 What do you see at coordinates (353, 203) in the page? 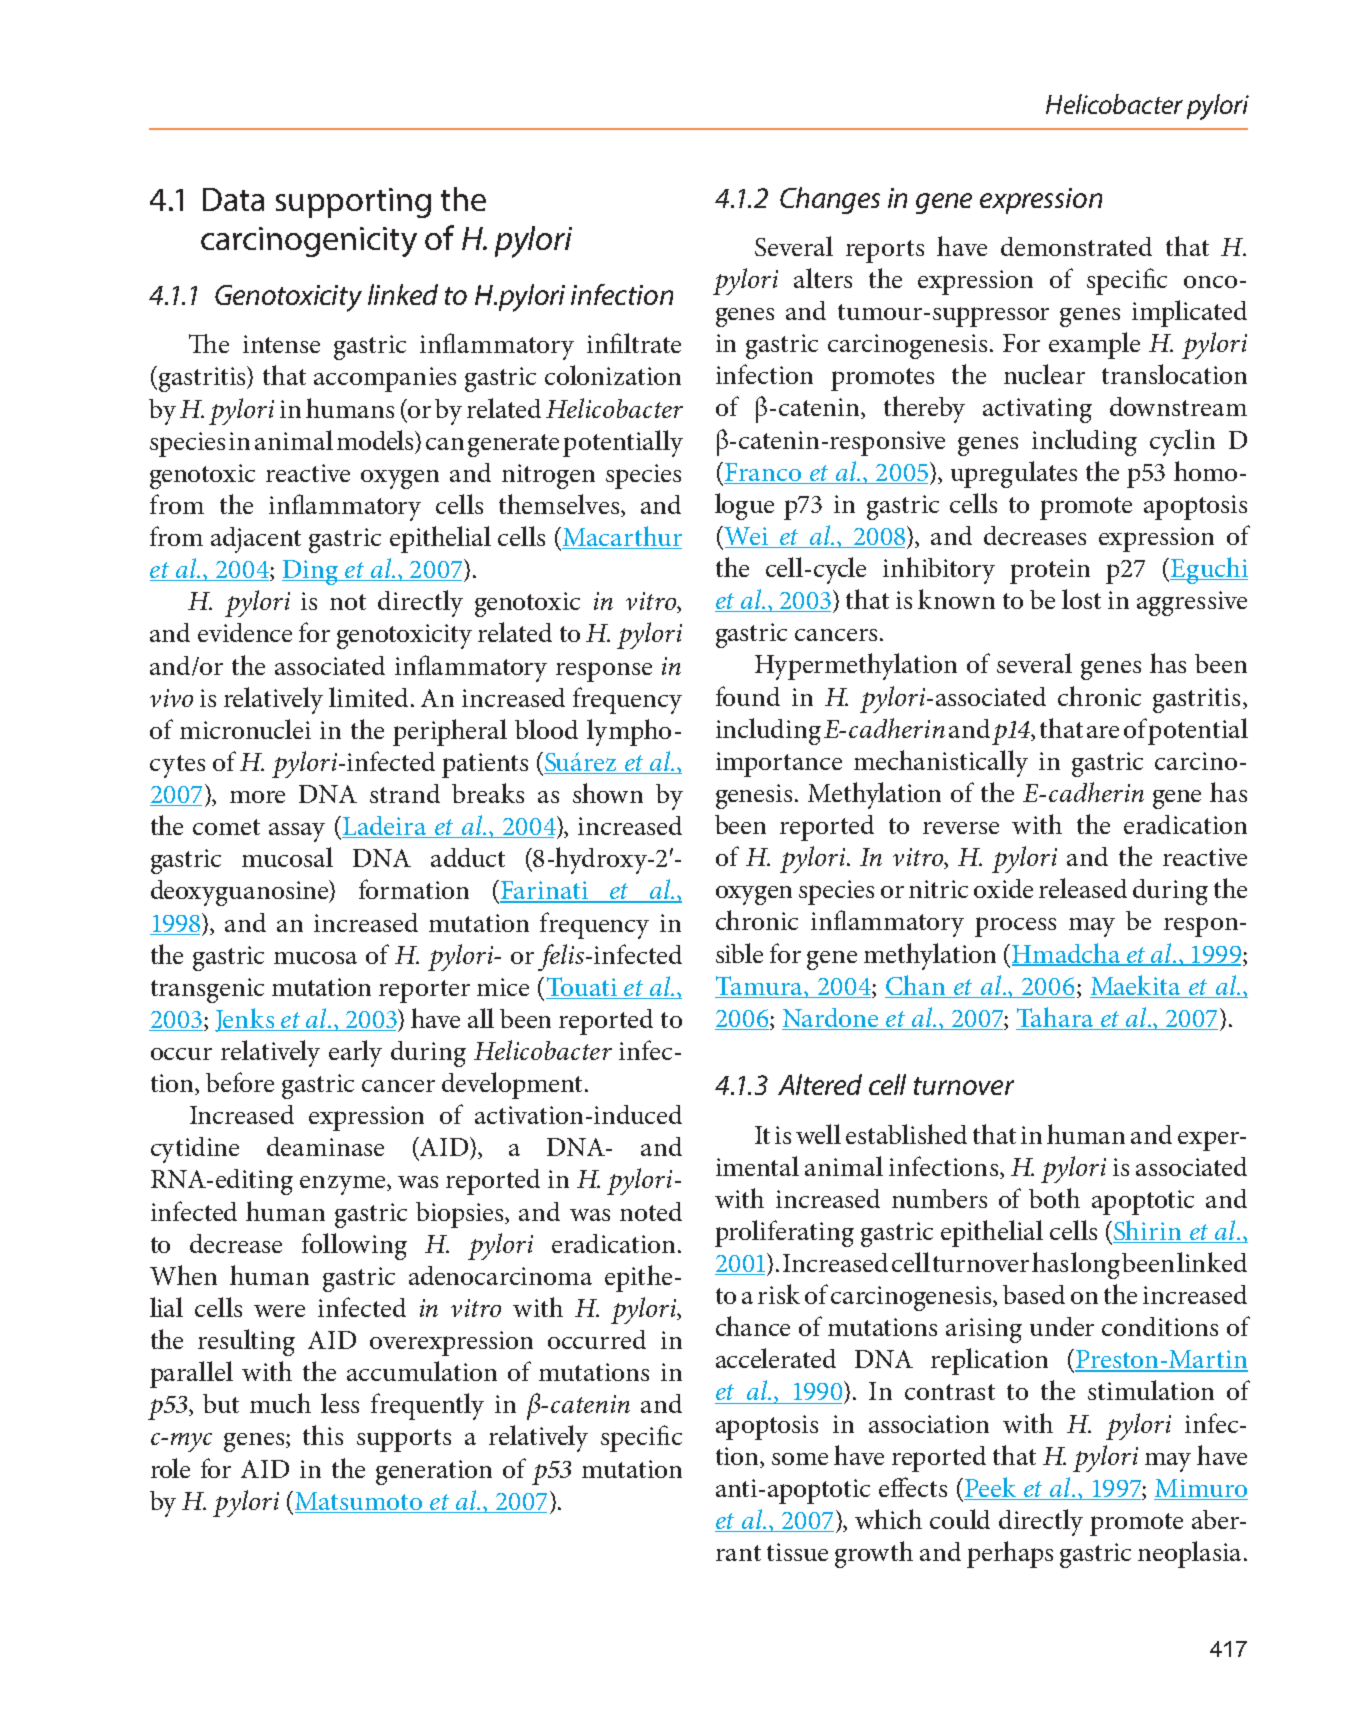
I see `supporting` at bounding box center [353, 203].
